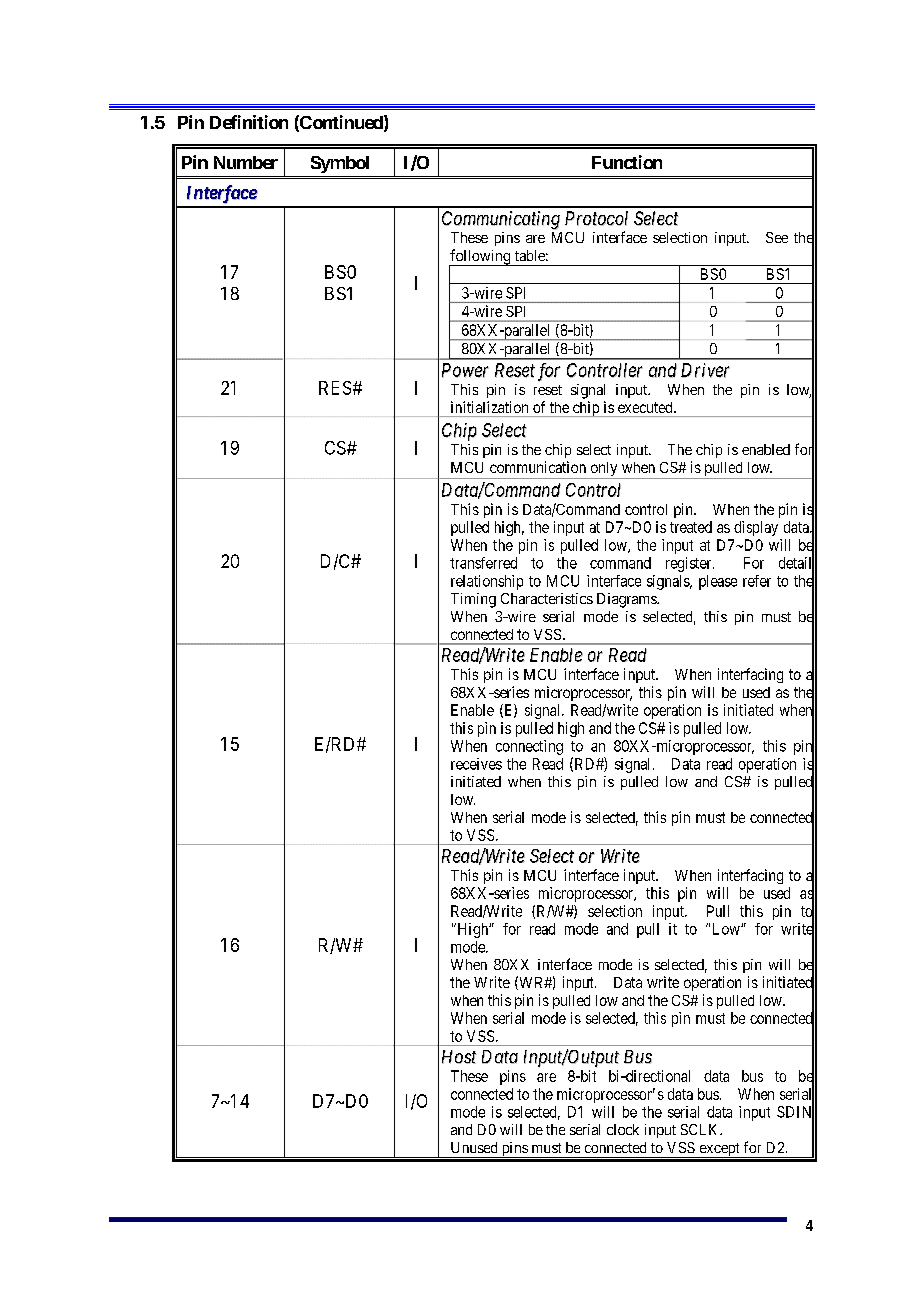 This page has width=924, height=1308. What do you see at coordinates (623, 1129) in the page?
I see `clock` at bounding box center [623, 1129].
